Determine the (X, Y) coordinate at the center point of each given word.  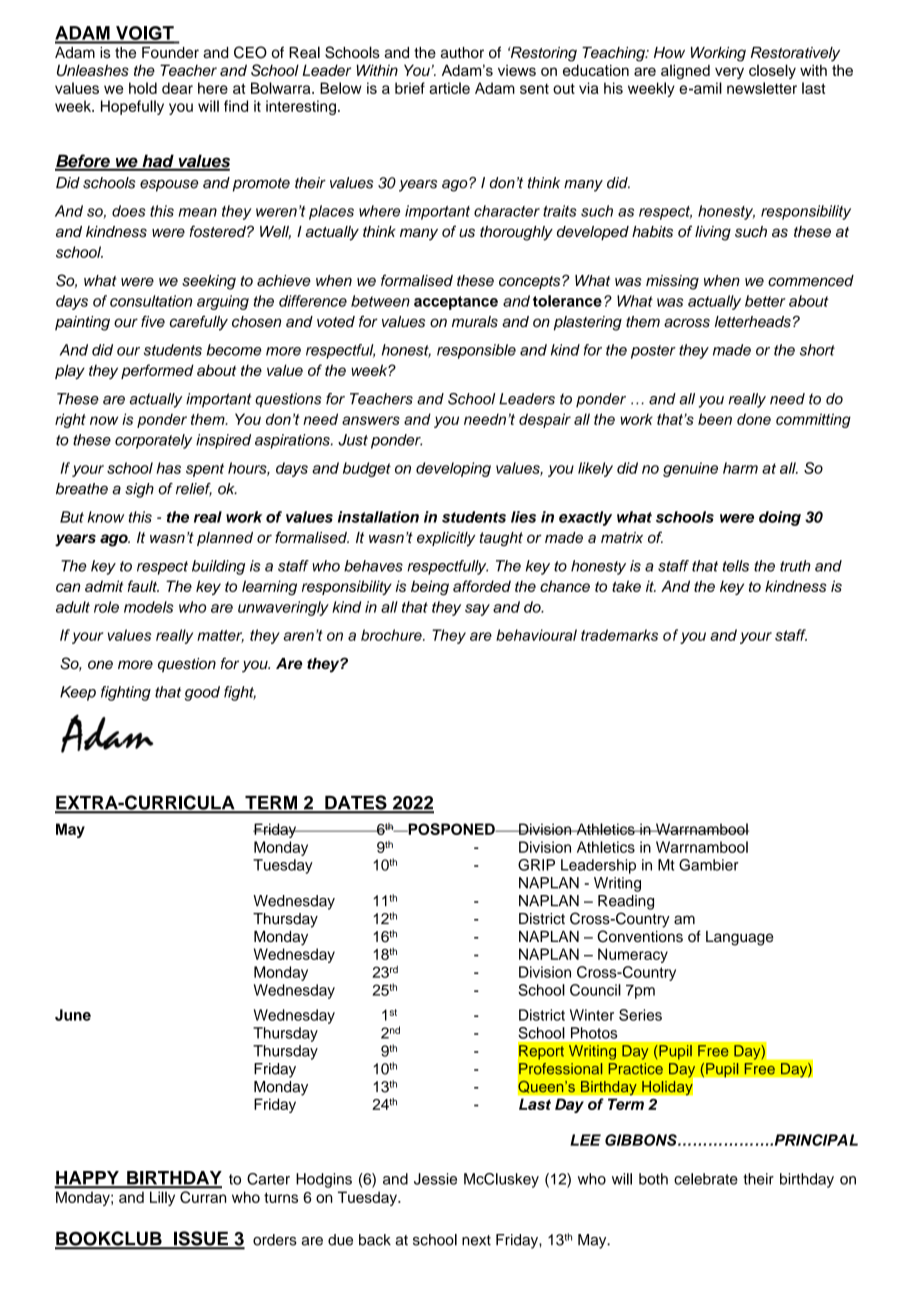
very (729, 73)
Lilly (162, 1199)
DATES (356, 803)
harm (740, 468)
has (168, 468)
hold (143, 88)
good (202, 693)
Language (740, 938)
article (449, 88)
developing (453, 469)
